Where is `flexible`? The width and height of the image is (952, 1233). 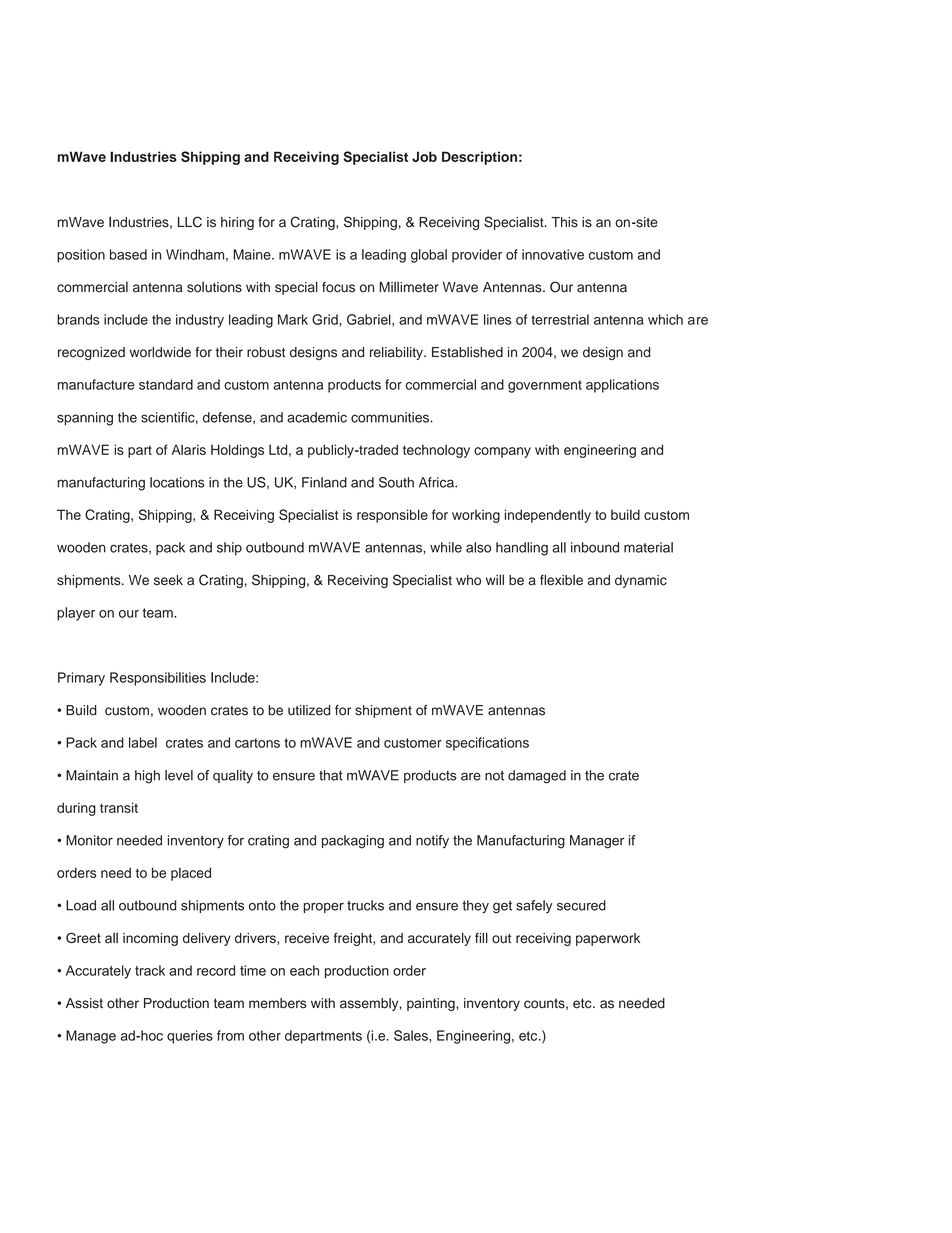
flexible is located at coordinates (561, 580).
